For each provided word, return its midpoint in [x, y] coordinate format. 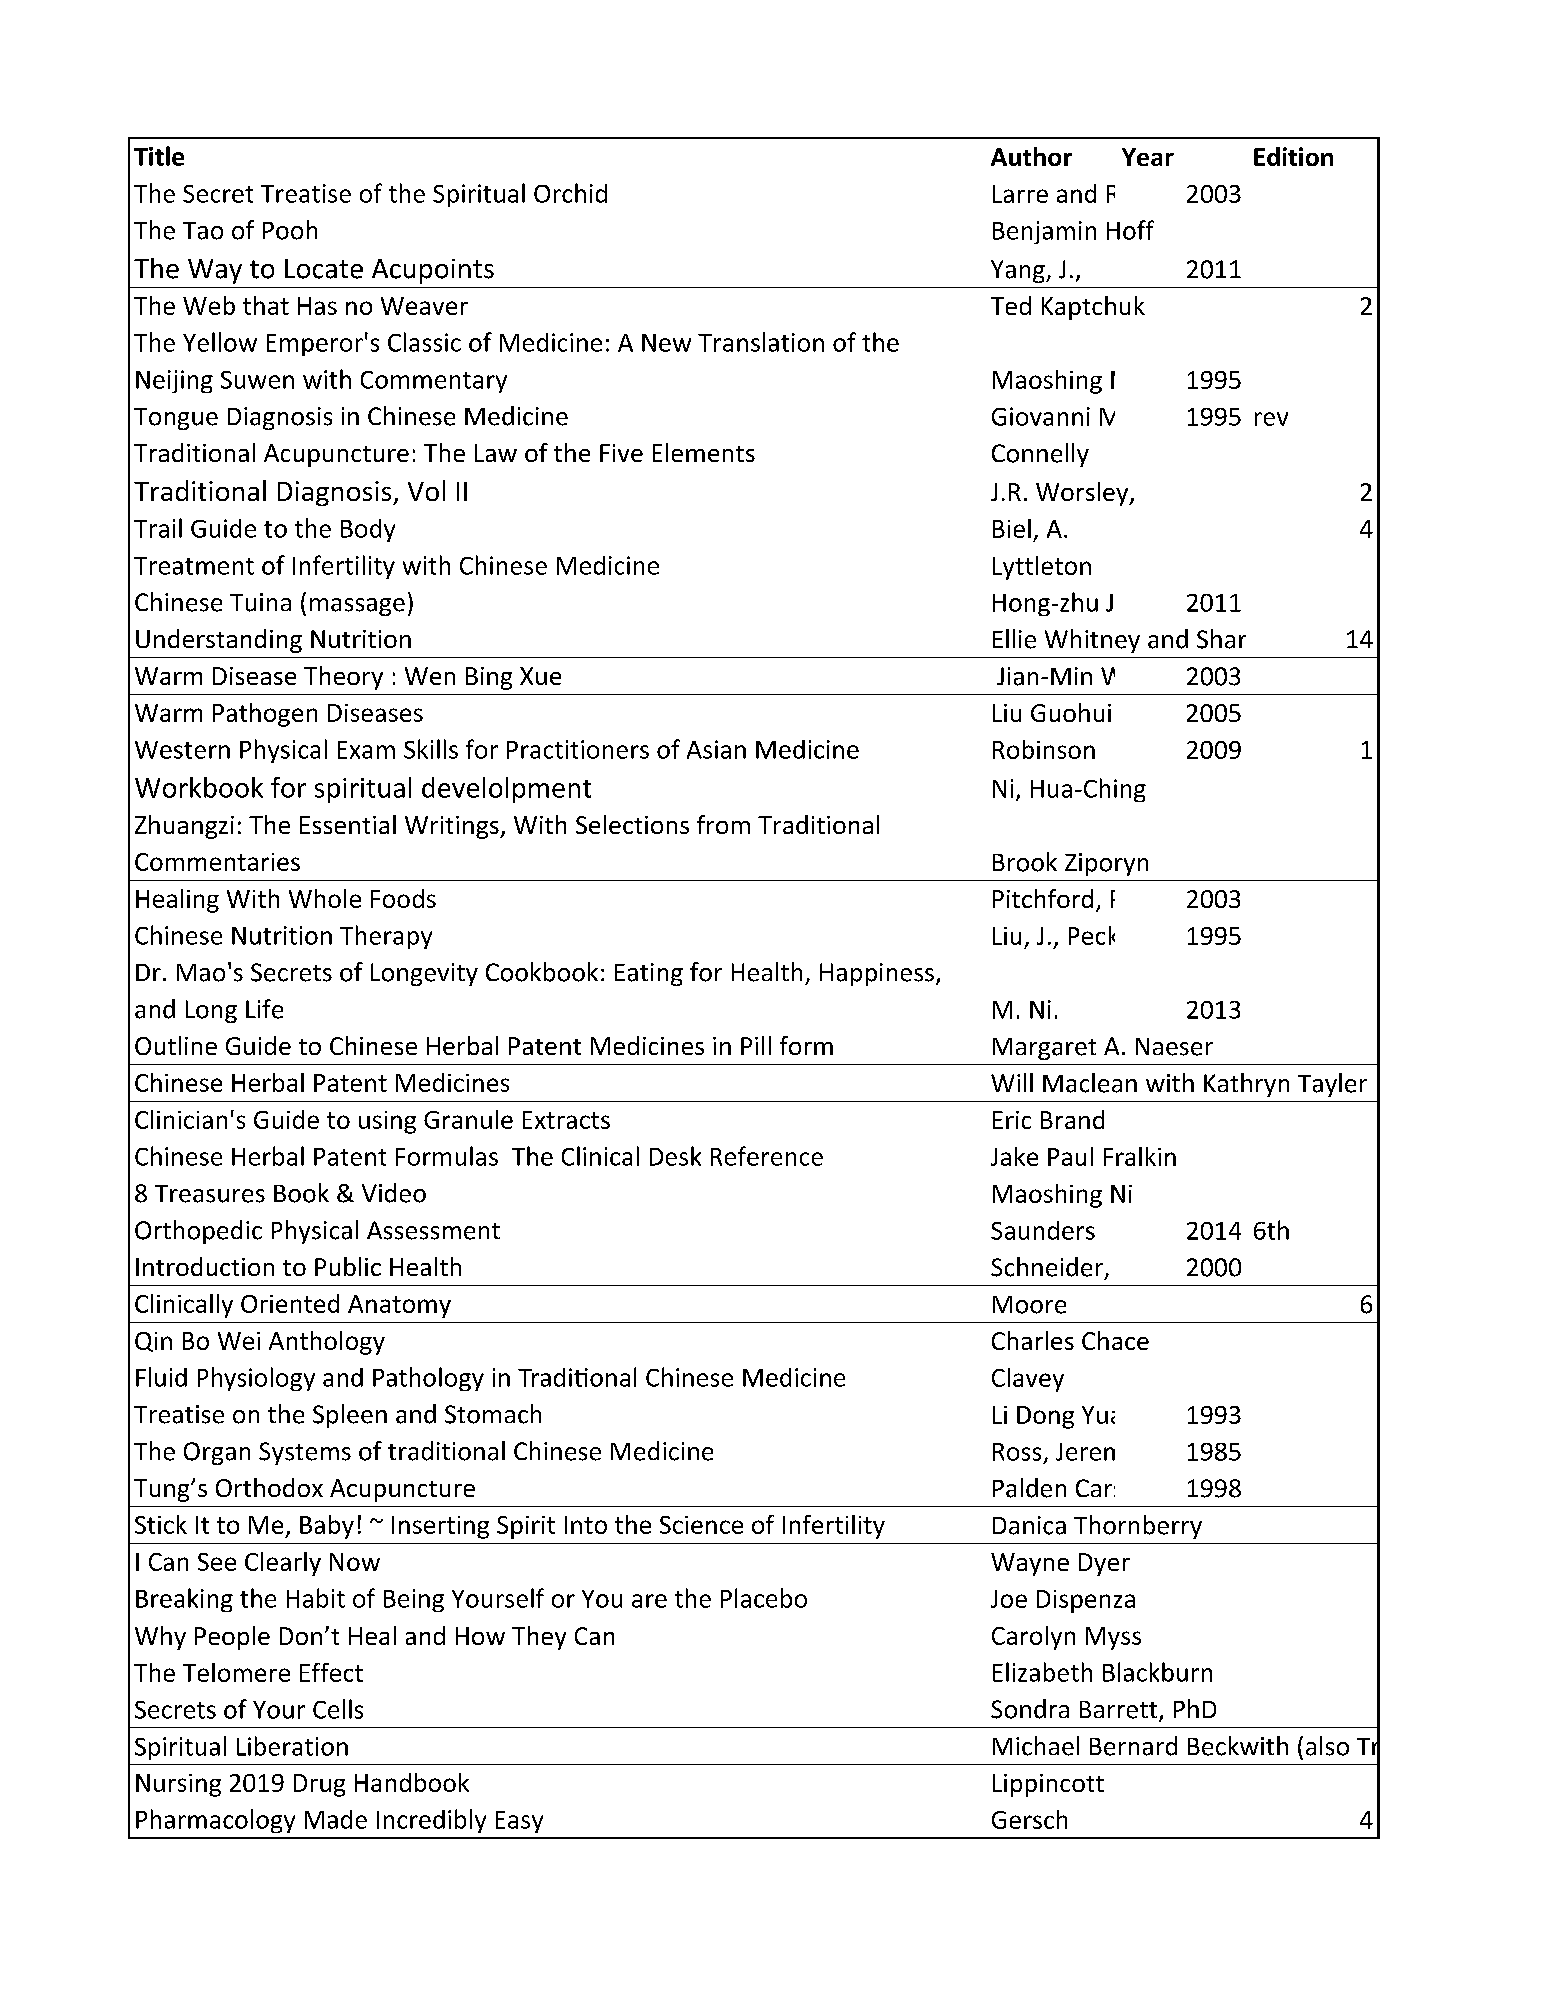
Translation [761, 342]
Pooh [290, 230]
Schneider [1047, 1267]
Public [348, 1266]
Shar [1221, 639]
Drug [319, 1785]
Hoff [1130, 230]
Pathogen [265, 715]
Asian [716, 749]
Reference [767, 1156]
